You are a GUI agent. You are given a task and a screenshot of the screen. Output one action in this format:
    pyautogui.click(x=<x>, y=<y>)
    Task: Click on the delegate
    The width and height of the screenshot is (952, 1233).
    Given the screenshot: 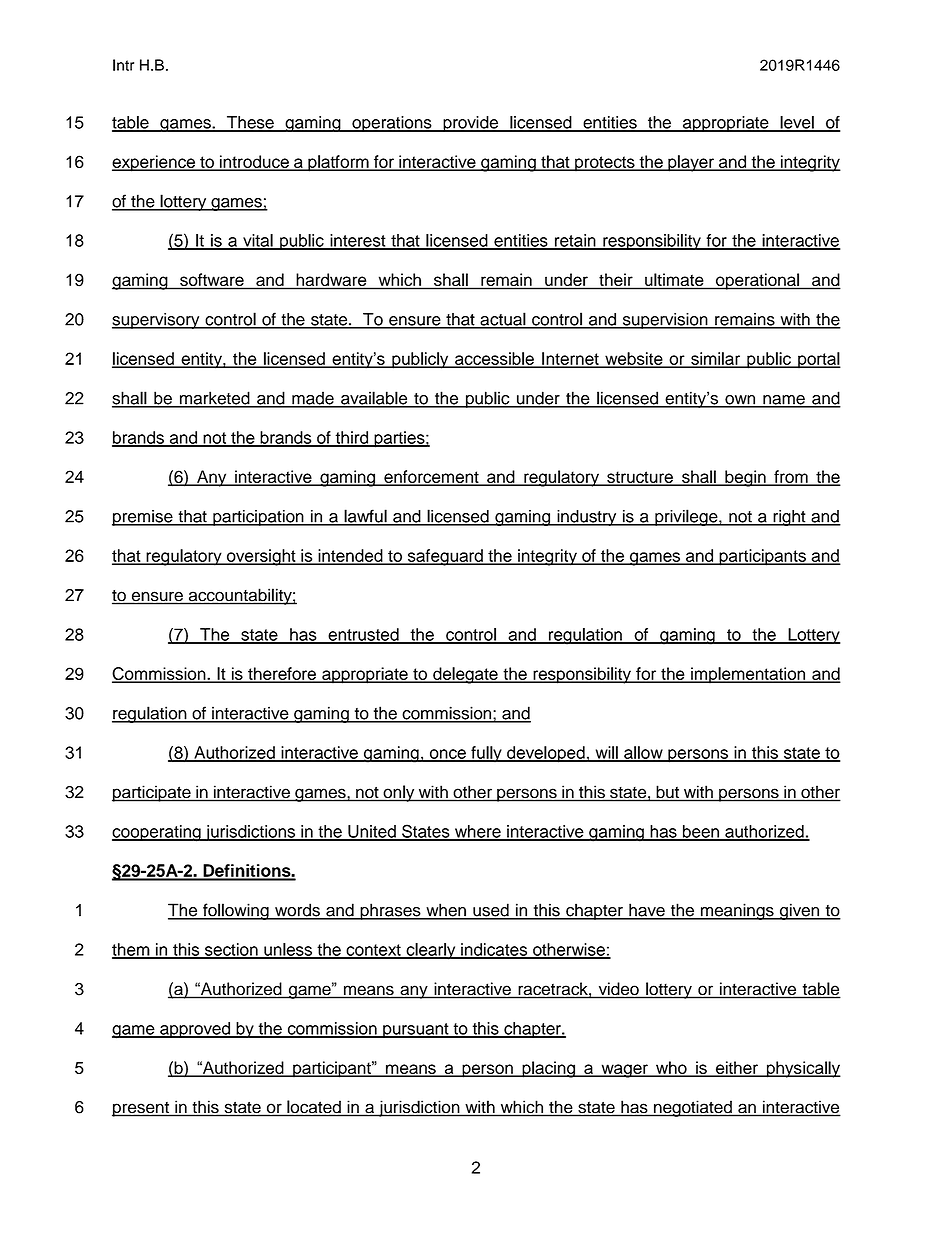 What is the action you would take?
    pyautogui.click(x=465, y=675)
